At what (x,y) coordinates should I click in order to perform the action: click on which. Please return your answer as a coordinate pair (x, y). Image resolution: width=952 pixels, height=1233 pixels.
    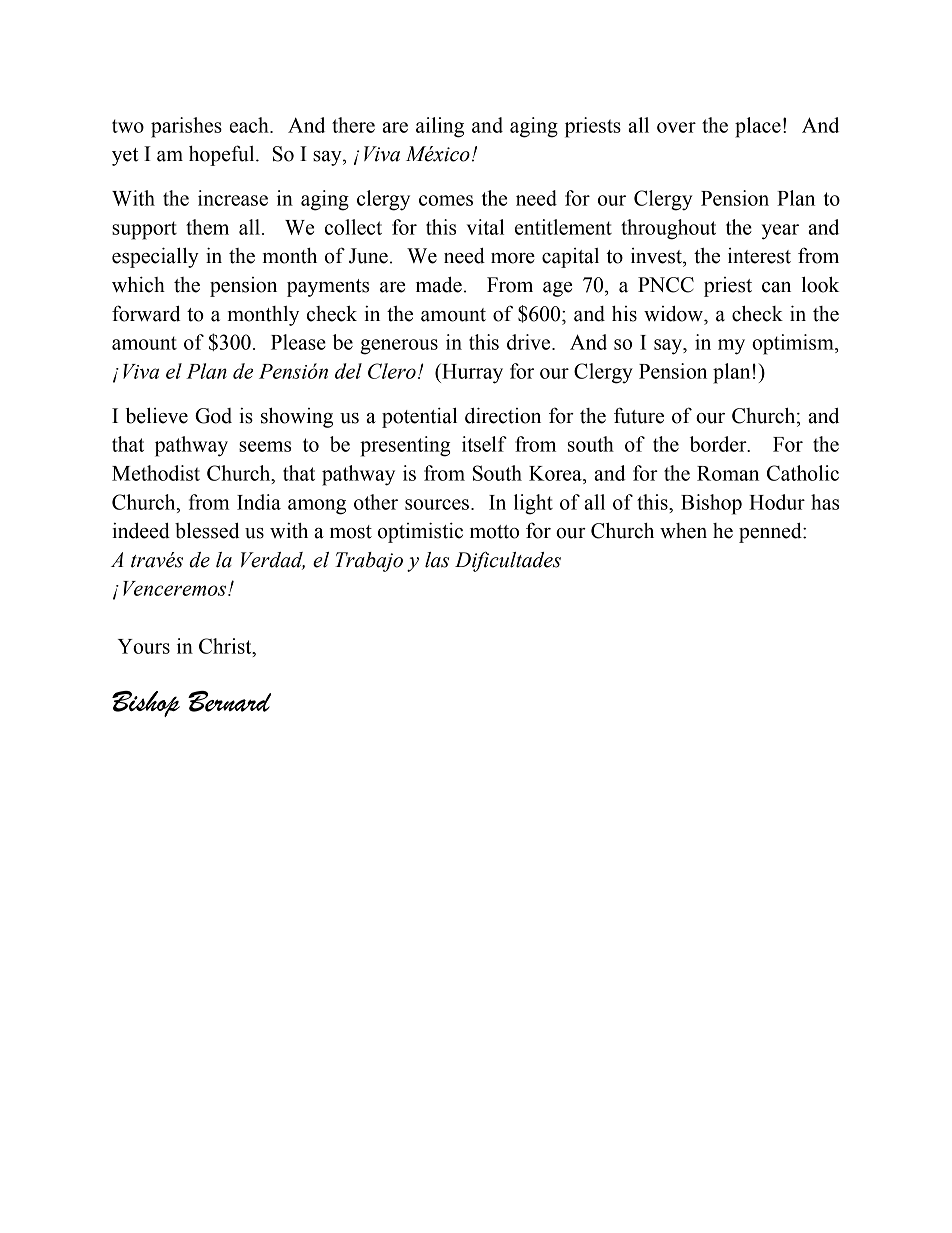
    Looking at the image, I should click on (138, 285).
